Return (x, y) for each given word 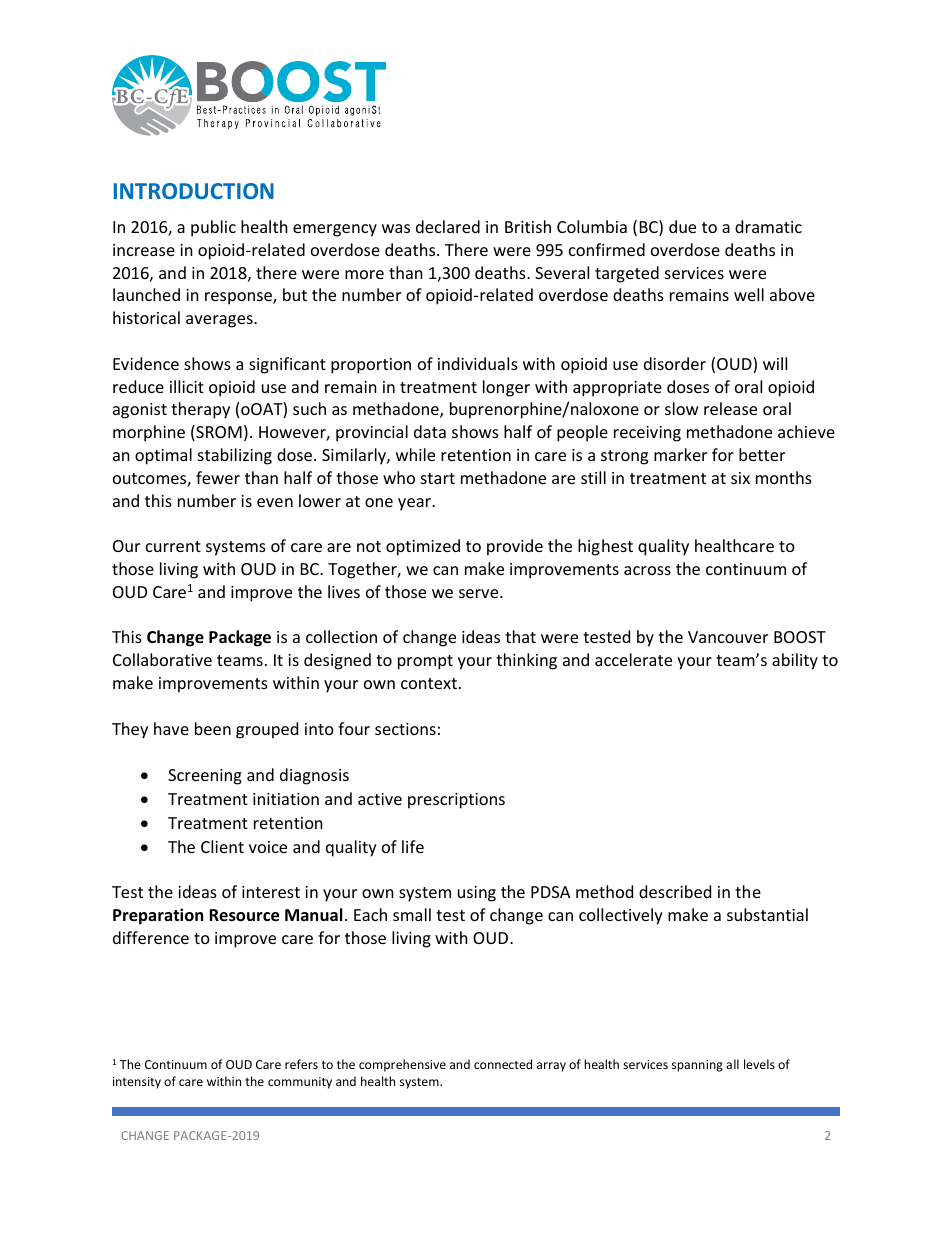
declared (448, 226)
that (520, 636)
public (213, 228)
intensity (137, 1083)
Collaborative (162, 659)
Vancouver (728, 637)
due (682, 226)
